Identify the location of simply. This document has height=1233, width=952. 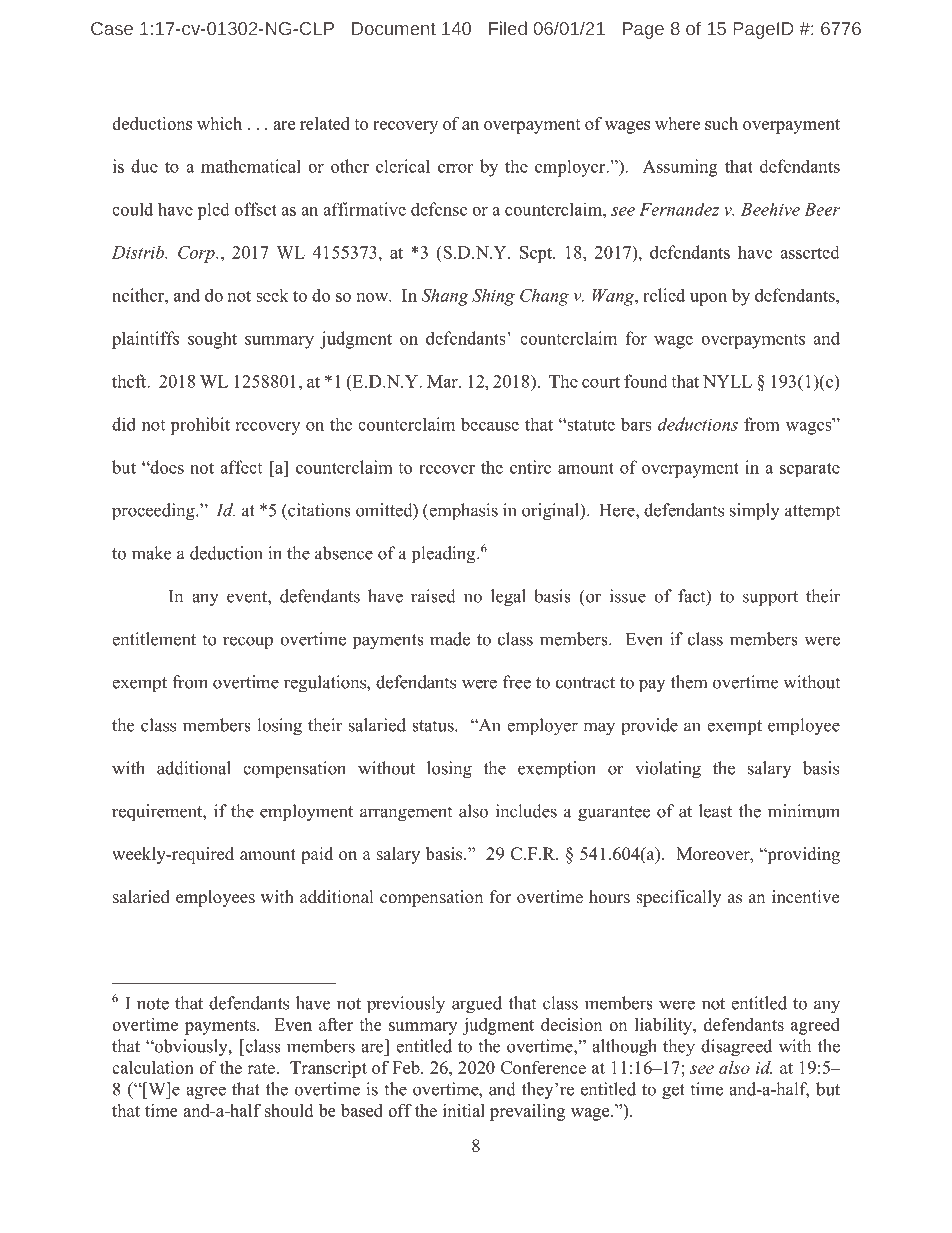
(755, 512).
